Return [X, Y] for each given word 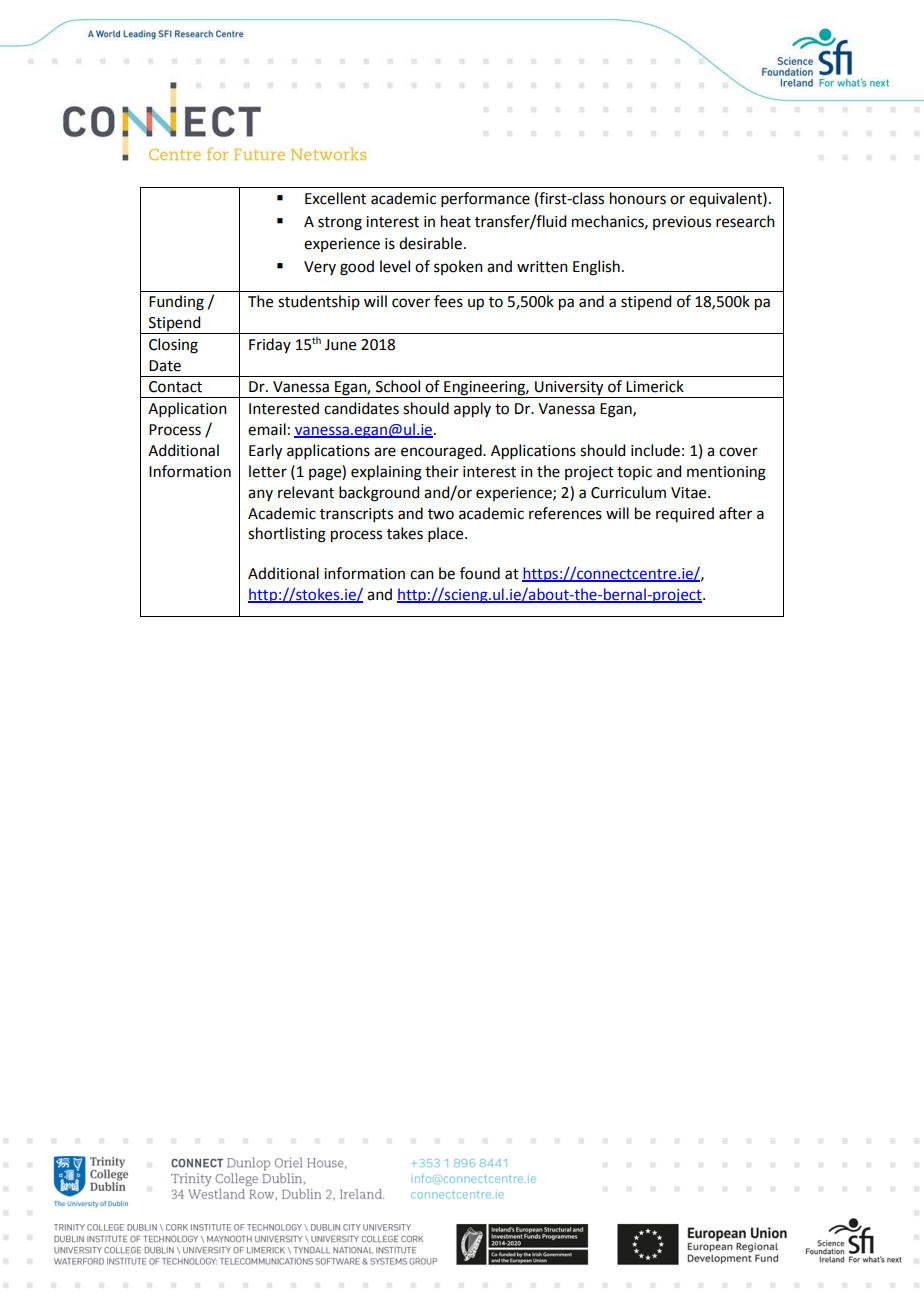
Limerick [655, 386]
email [267, 429]
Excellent [335, 198]
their [442, 471]
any [260, 495]
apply [472, 410]
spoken [458, 267]
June [340, 345]
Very [320, 268]
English [596, 268]
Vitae [690, 493]
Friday [270, 345]
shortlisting [287, 535]
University [569, 389]
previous [682, 223]
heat [456, 221]
